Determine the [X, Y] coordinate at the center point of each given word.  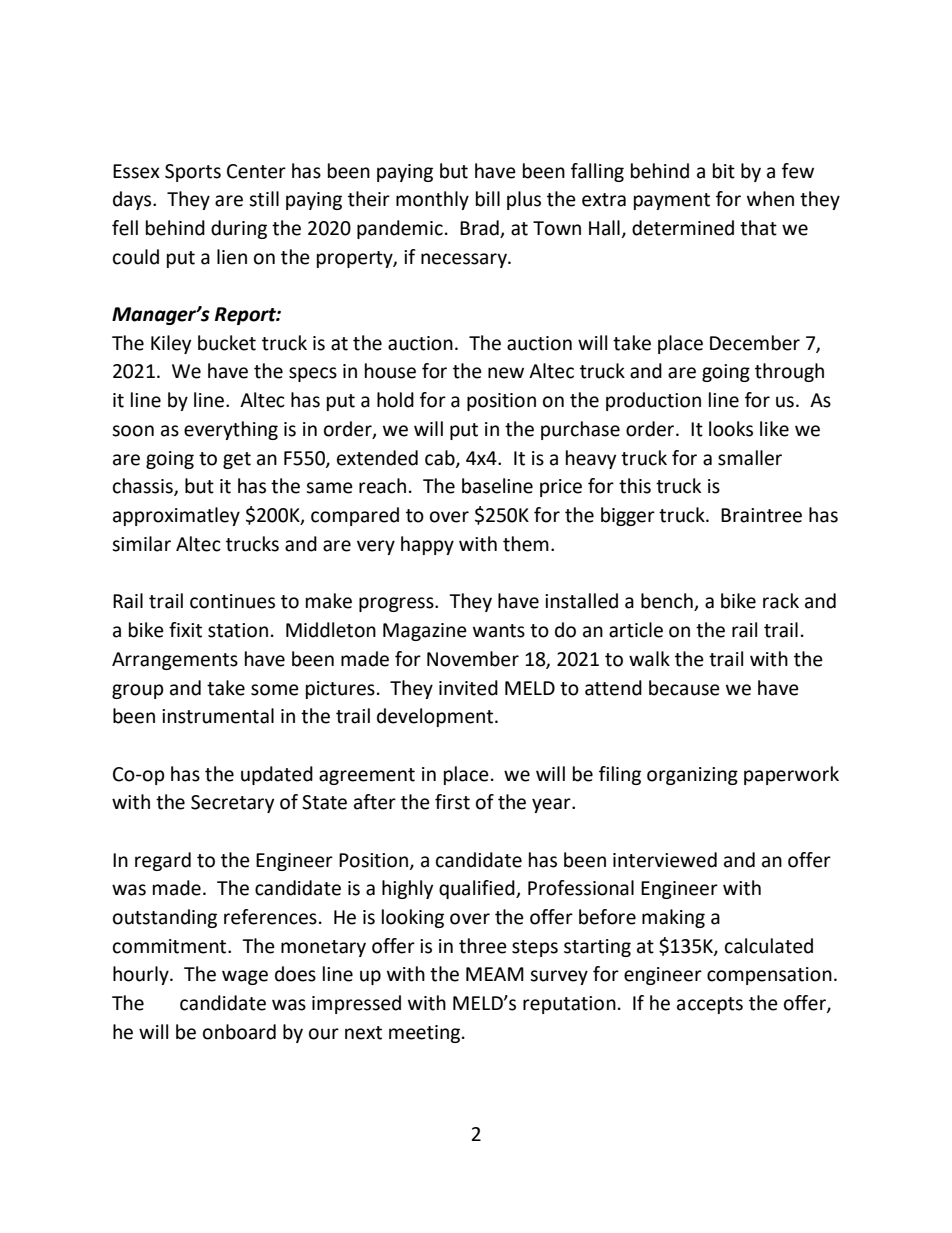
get [237, 460]
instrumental [218, 716]
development [436, 717]
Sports [193, 173]
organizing [692, 776]
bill [488, 199]
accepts [710, 1005]
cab [441, 459]
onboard [239, 1032]
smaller [750, 458]
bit [724, 171]
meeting [426, 1034]
